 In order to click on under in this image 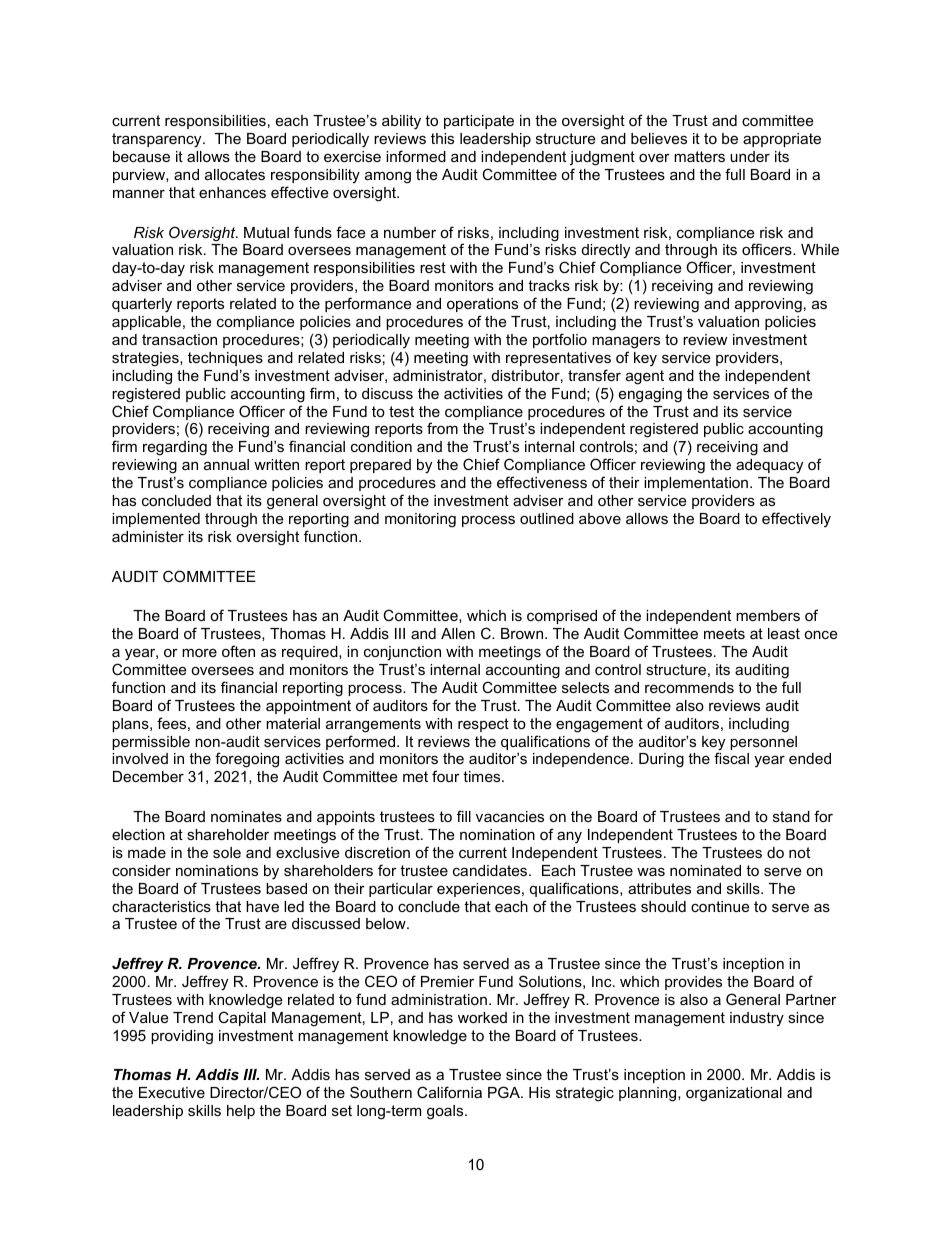, I will do `click(750, 156)`.
